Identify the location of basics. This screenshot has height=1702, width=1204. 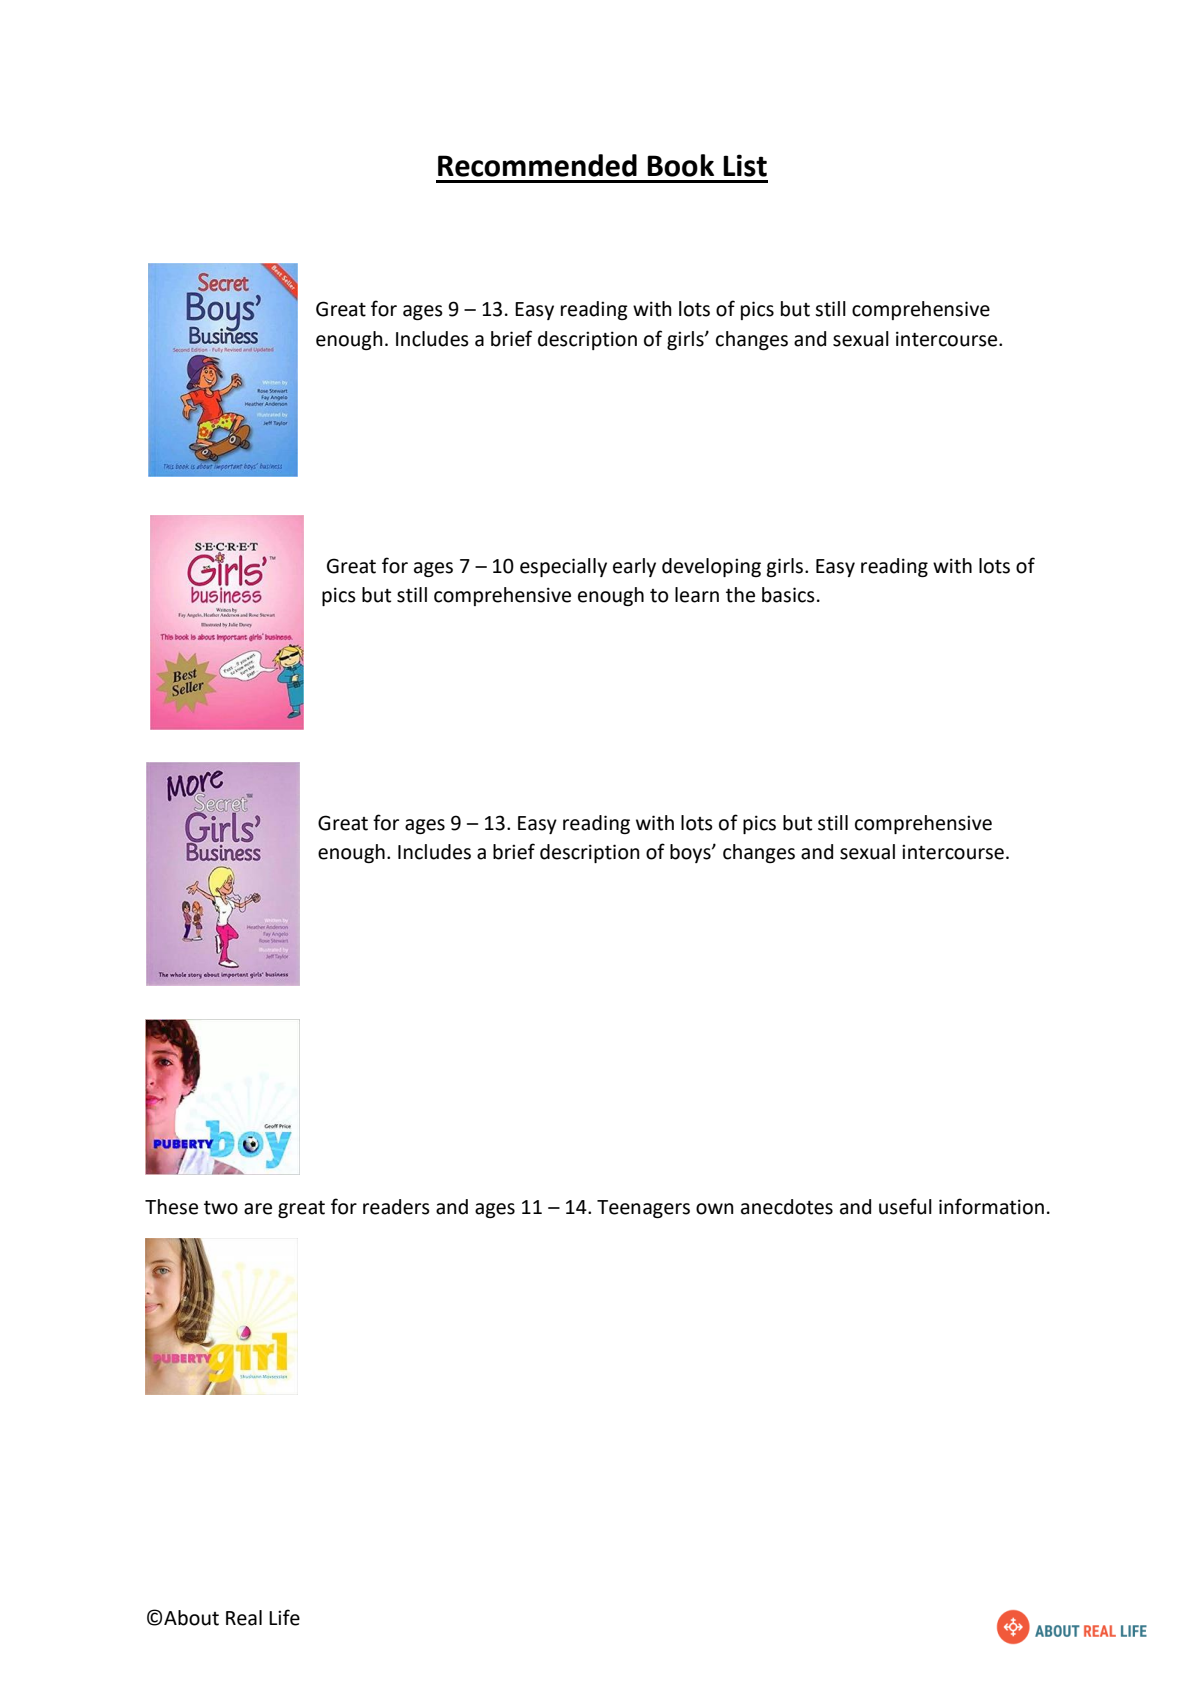
(788, 595).
